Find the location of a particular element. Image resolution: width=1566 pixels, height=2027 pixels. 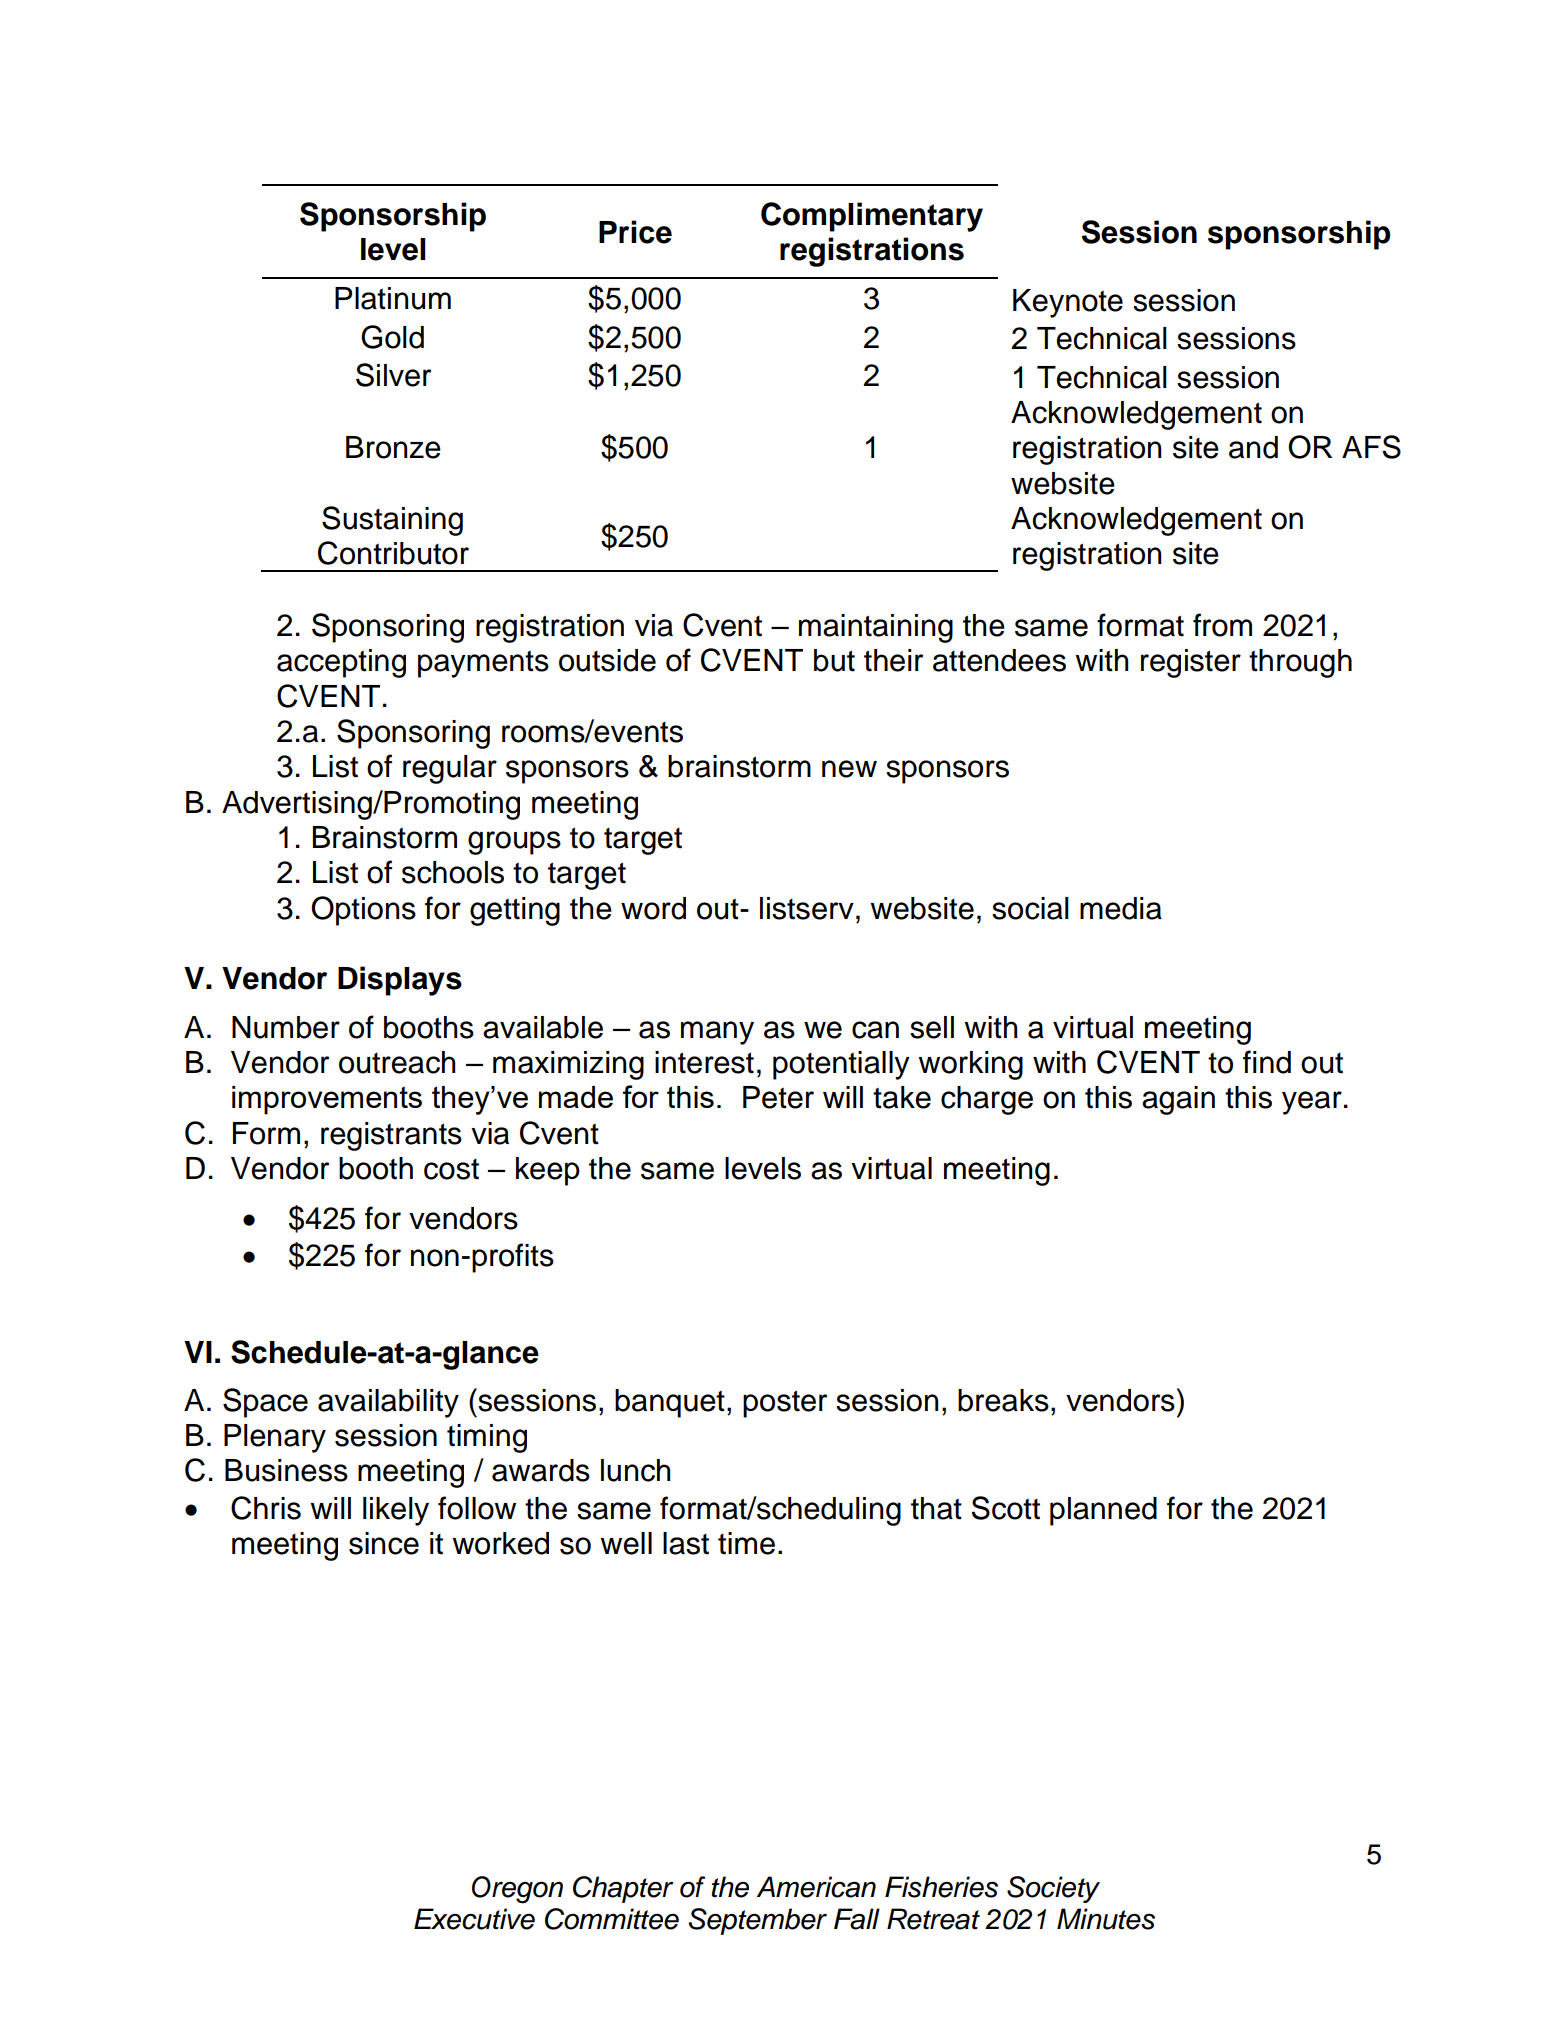

find is located at coordinates (1267, 1062).
